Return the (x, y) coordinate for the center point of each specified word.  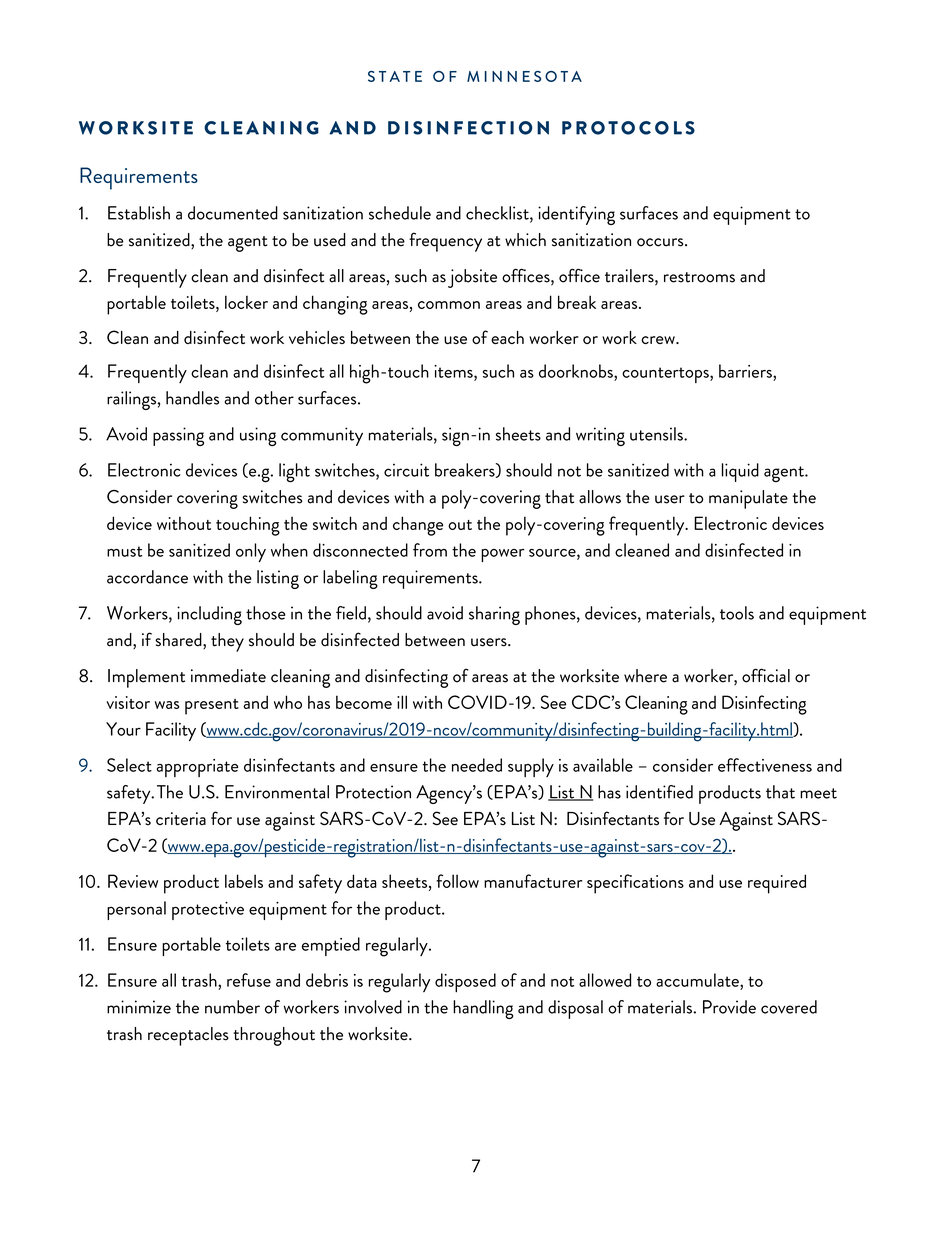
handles (192, 398)
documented (233, 213)
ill (402, 702)
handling (483, 1009)
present (212, 707)
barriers (746, 371)
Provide (729, 1007)
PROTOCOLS (628, 128)
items (454, 371)
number (232, 1007)
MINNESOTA (524, 76)
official (766, 675)
